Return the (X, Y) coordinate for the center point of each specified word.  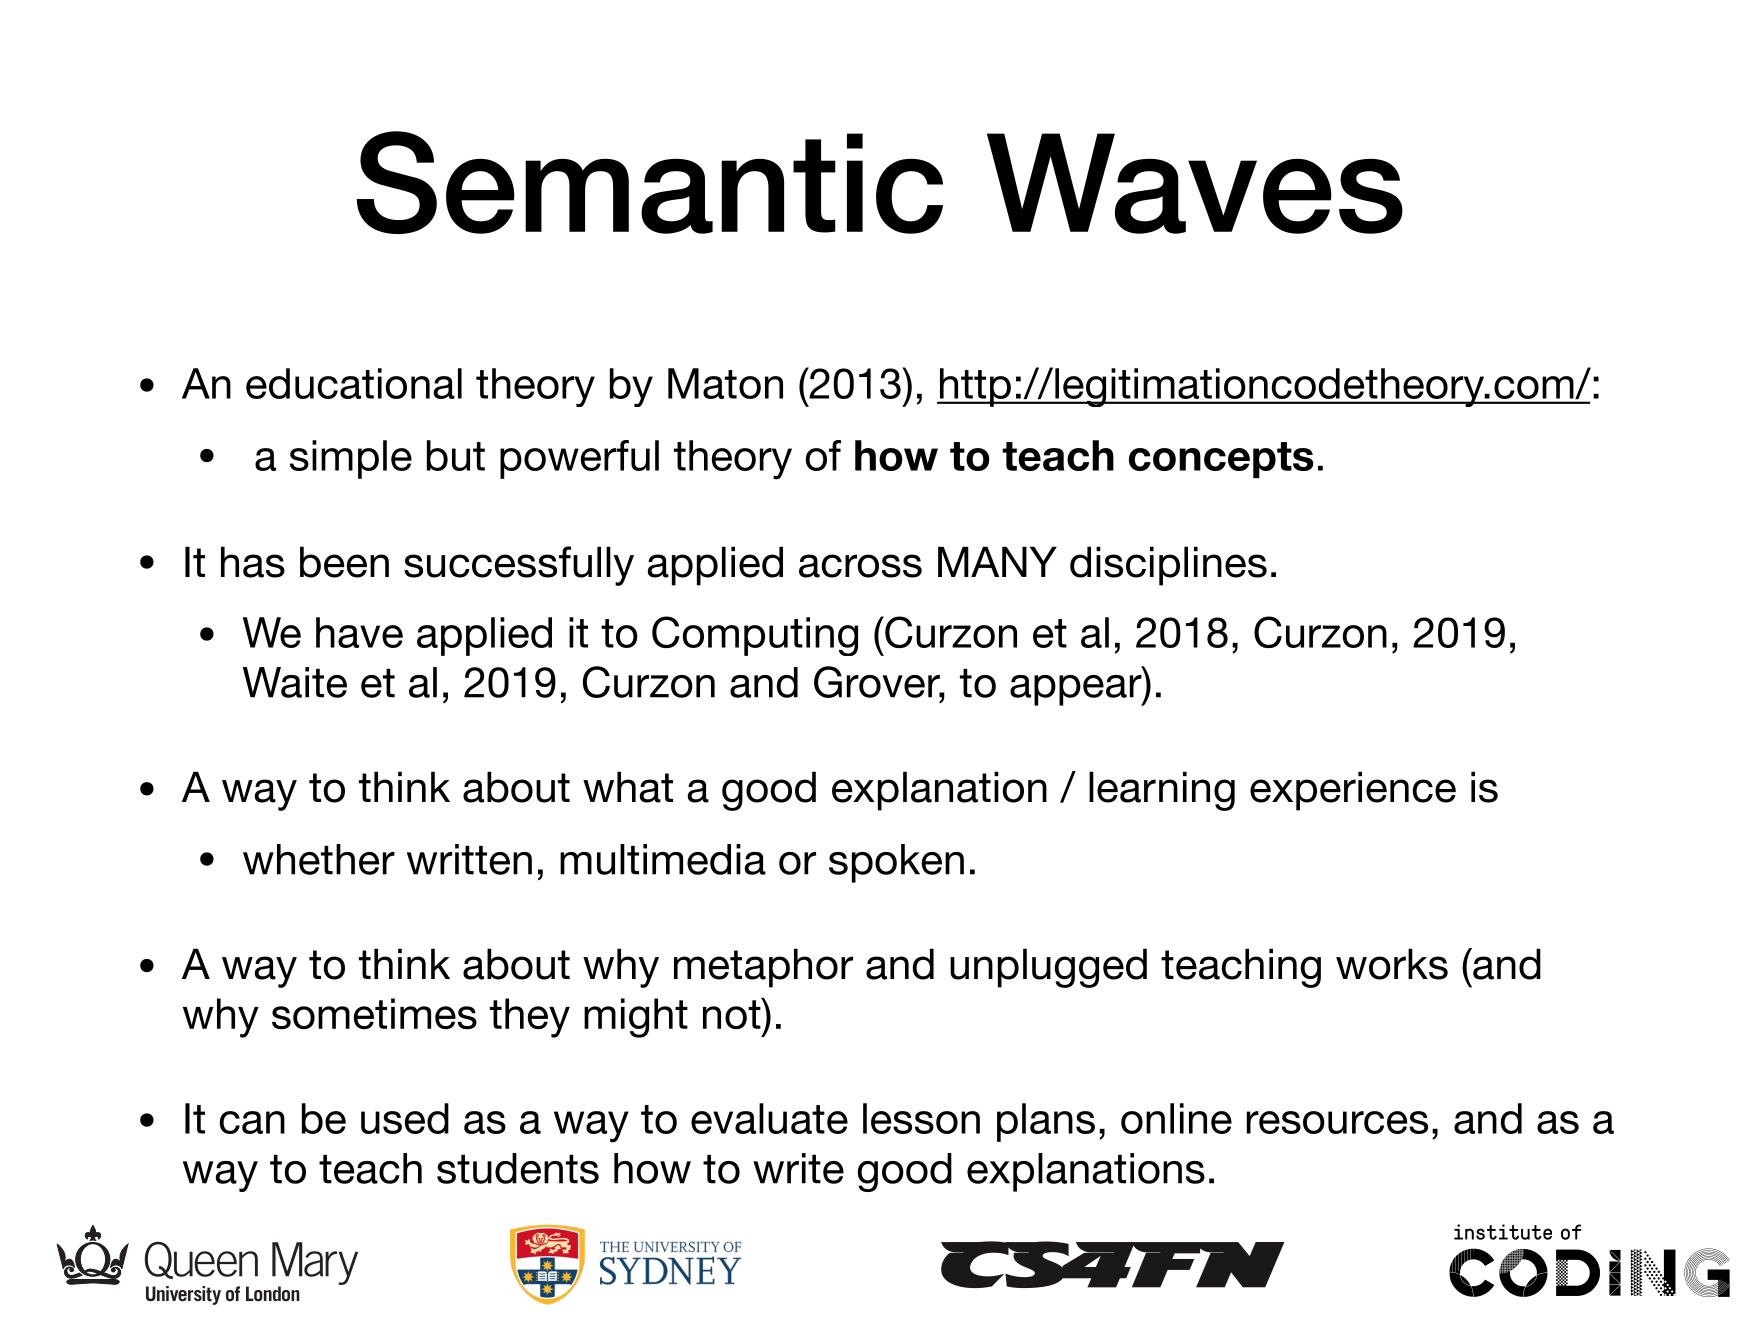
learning (1162, 791)
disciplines (1168, 566)
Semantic (650, 182)
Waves (1195, 183)
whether (319, 859)
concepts (1221, 460)
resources (1337, 1122)
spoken (896, 863)
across (860, 566)
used (405, 1118)
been (344, 562)
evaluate (769, 1118)
